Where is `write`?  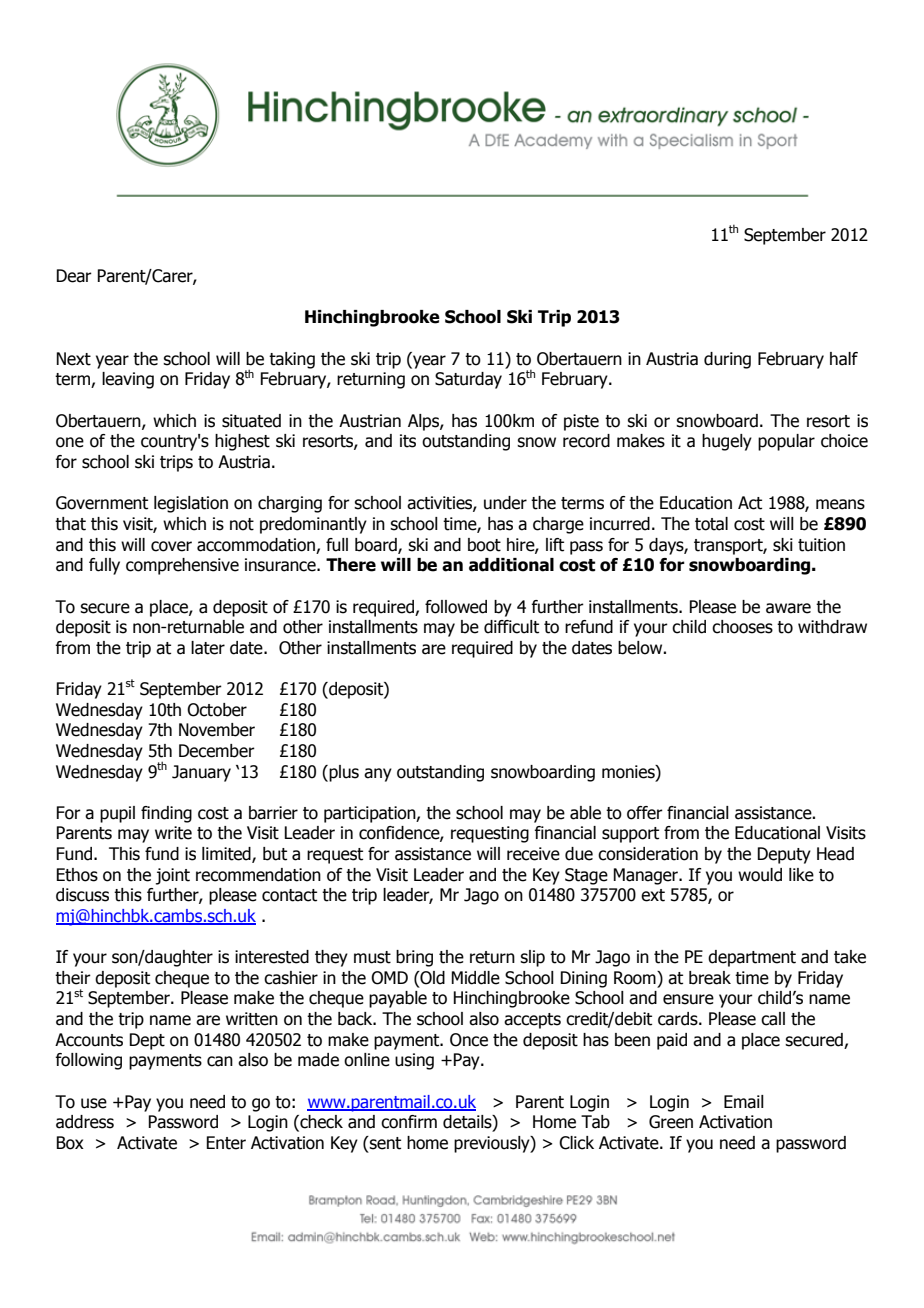
write is located at coordinates (173, 833).
